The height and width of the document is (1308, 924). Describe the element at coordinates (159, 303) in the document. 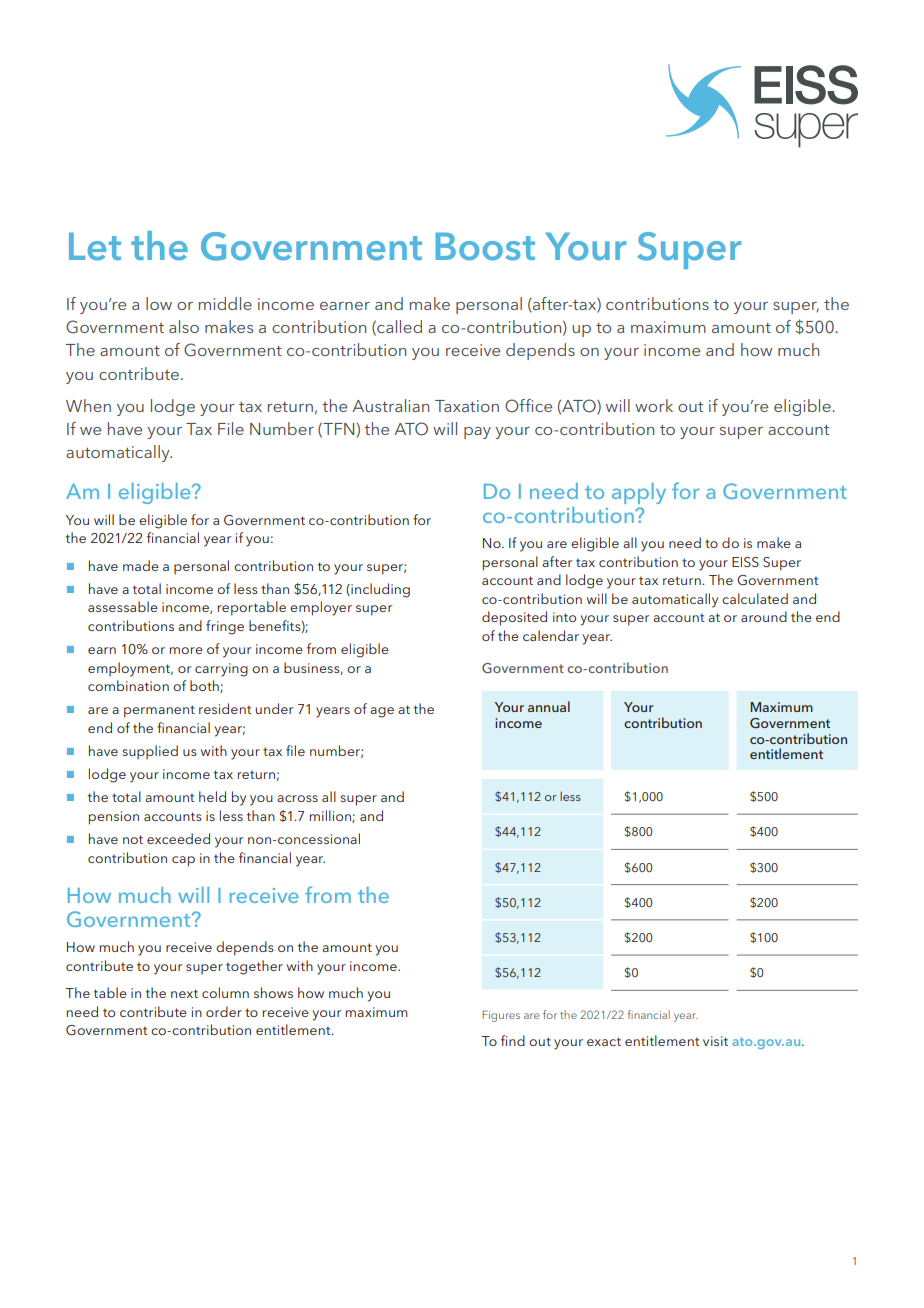

I see `low` at that location.
